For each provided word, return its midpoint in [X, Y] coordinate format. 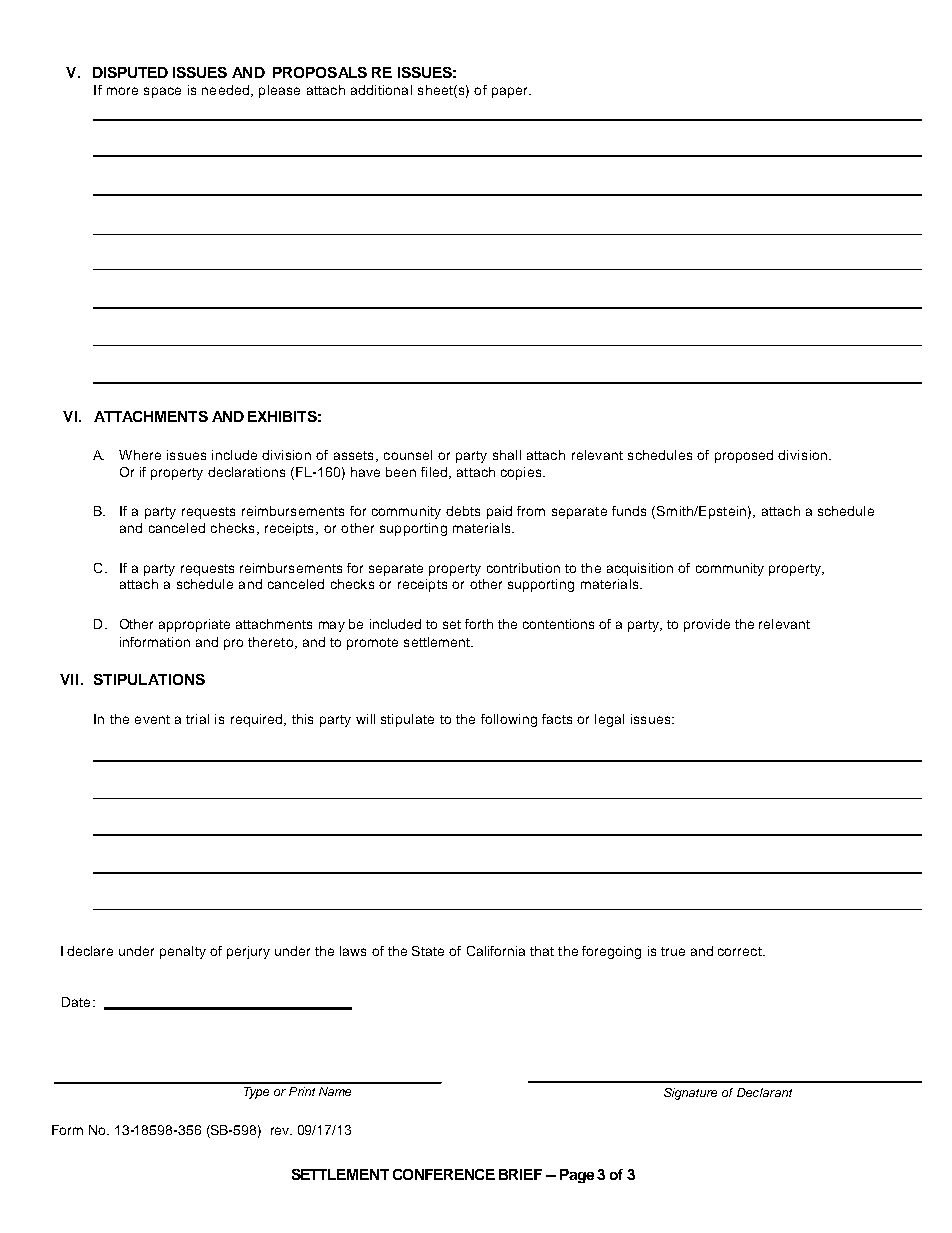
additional [381, 90]
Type [256, 1093]
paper [511, 92]
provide [707, 625]
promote [372, 644]
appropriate [194, 625]
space [162, 92]
